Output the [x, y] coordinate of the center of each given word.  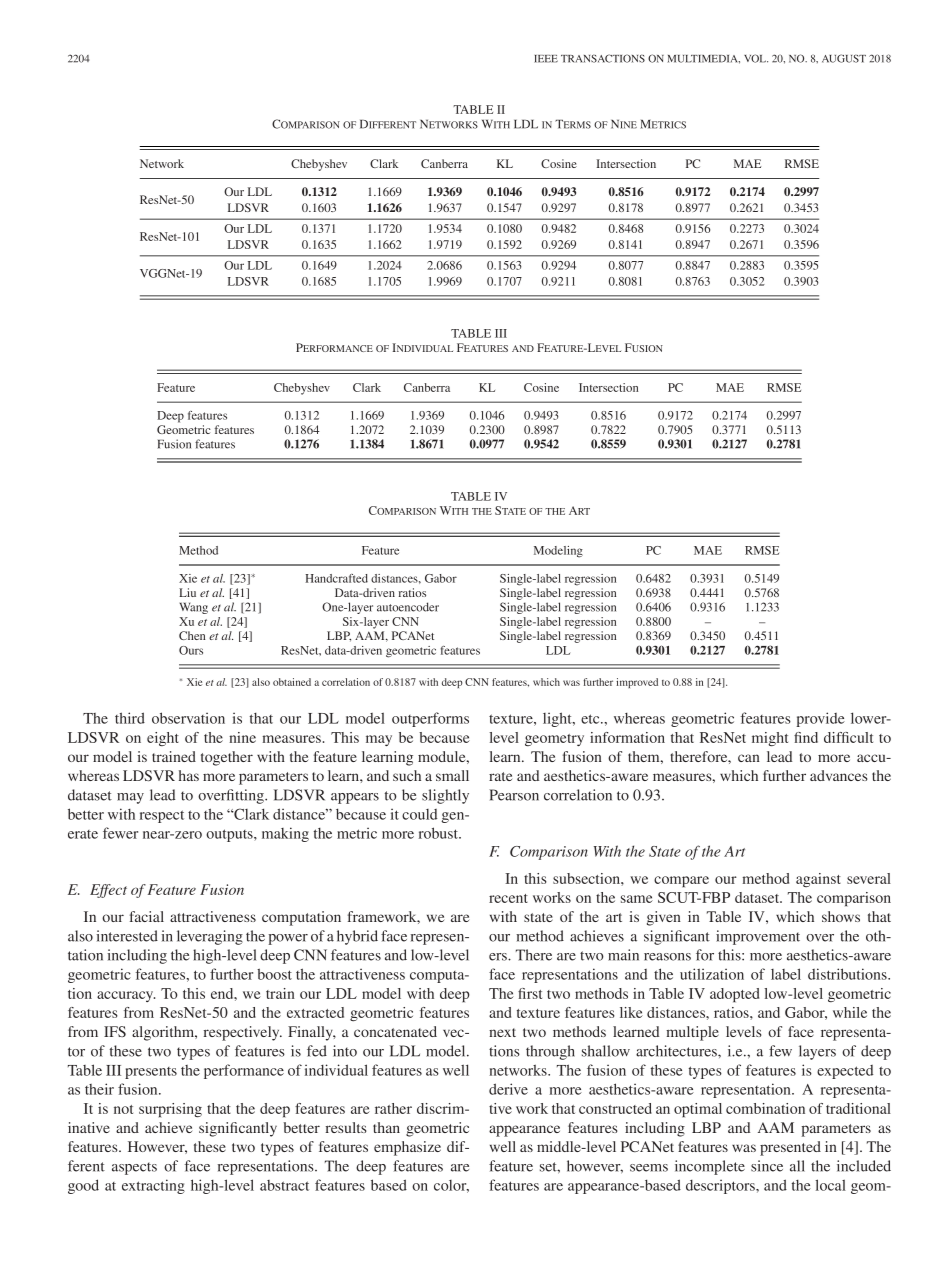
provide [820, 719]
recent [508, 898]
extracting [153, 1186]
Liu [187, 592]
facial [147, 916]
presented [790, 1148]
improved [637, 683]
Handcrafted [336, 578]
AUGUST [844, 58]
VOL [756, 58]
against [818, 880]
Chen [192, 635]
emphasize [407, 1148]
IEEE [546, 59]
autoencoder [408, 607]
